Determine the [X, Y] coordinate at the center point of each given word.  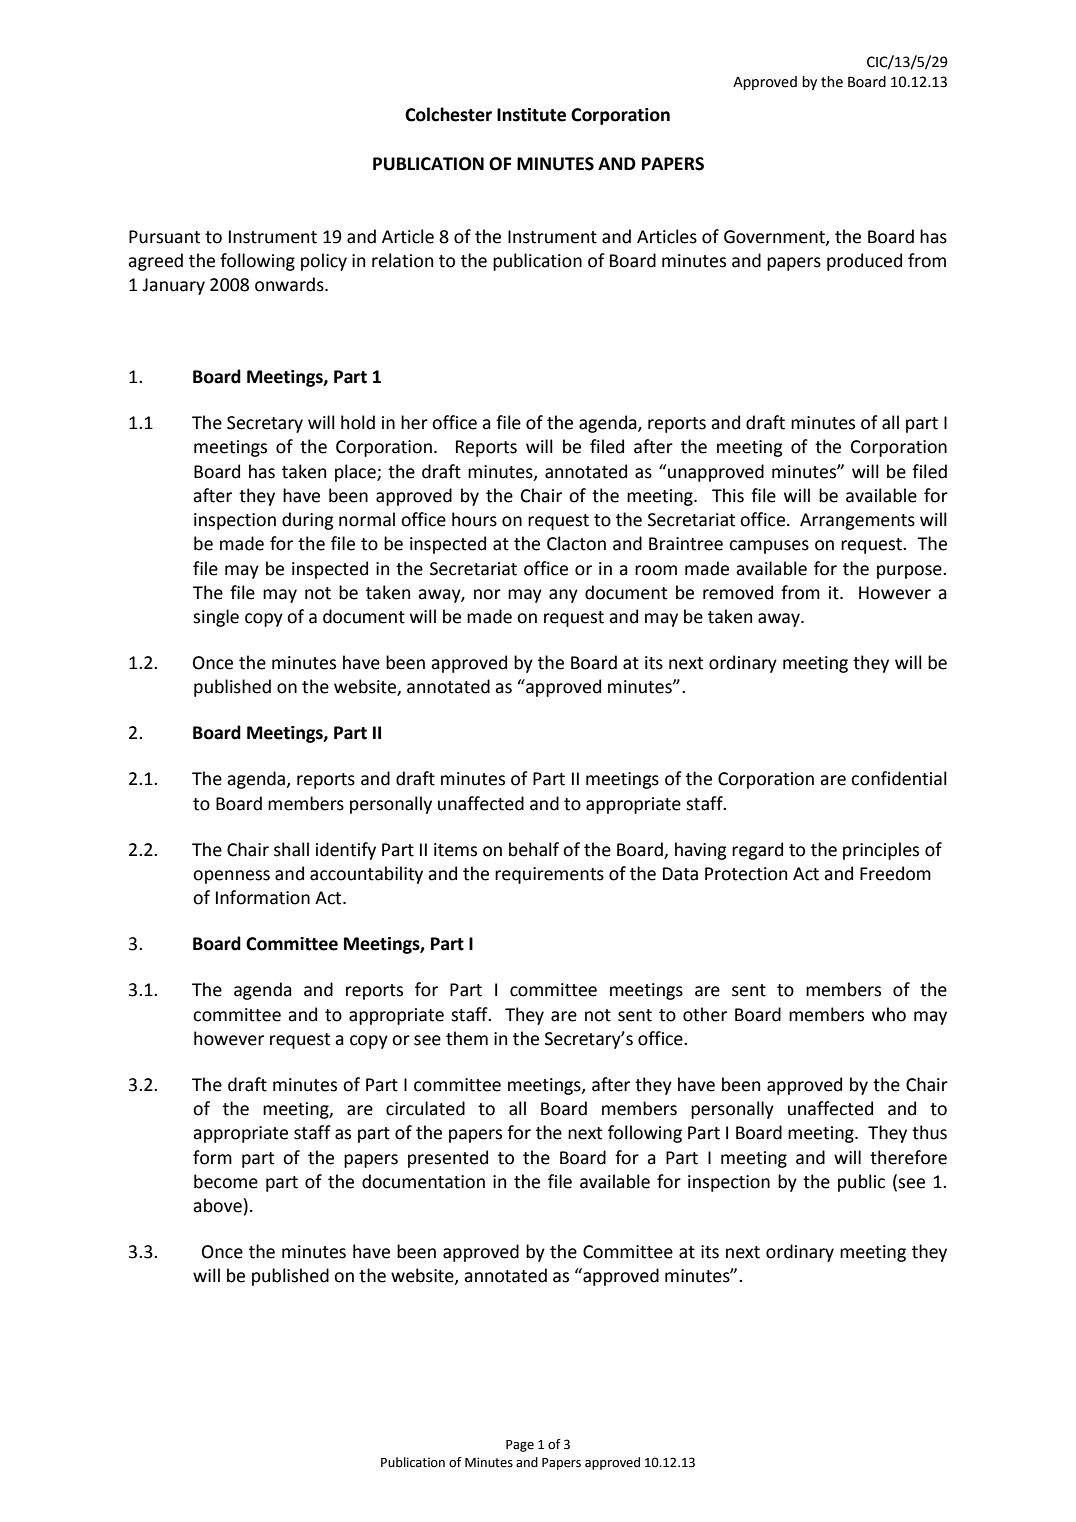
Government [775, 237]
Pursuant [164, 237]
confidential [899, 778]
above [217, 1205]
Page [520, 1446]
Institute [531, 115]
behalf [534, 849]
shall [291, 849]
